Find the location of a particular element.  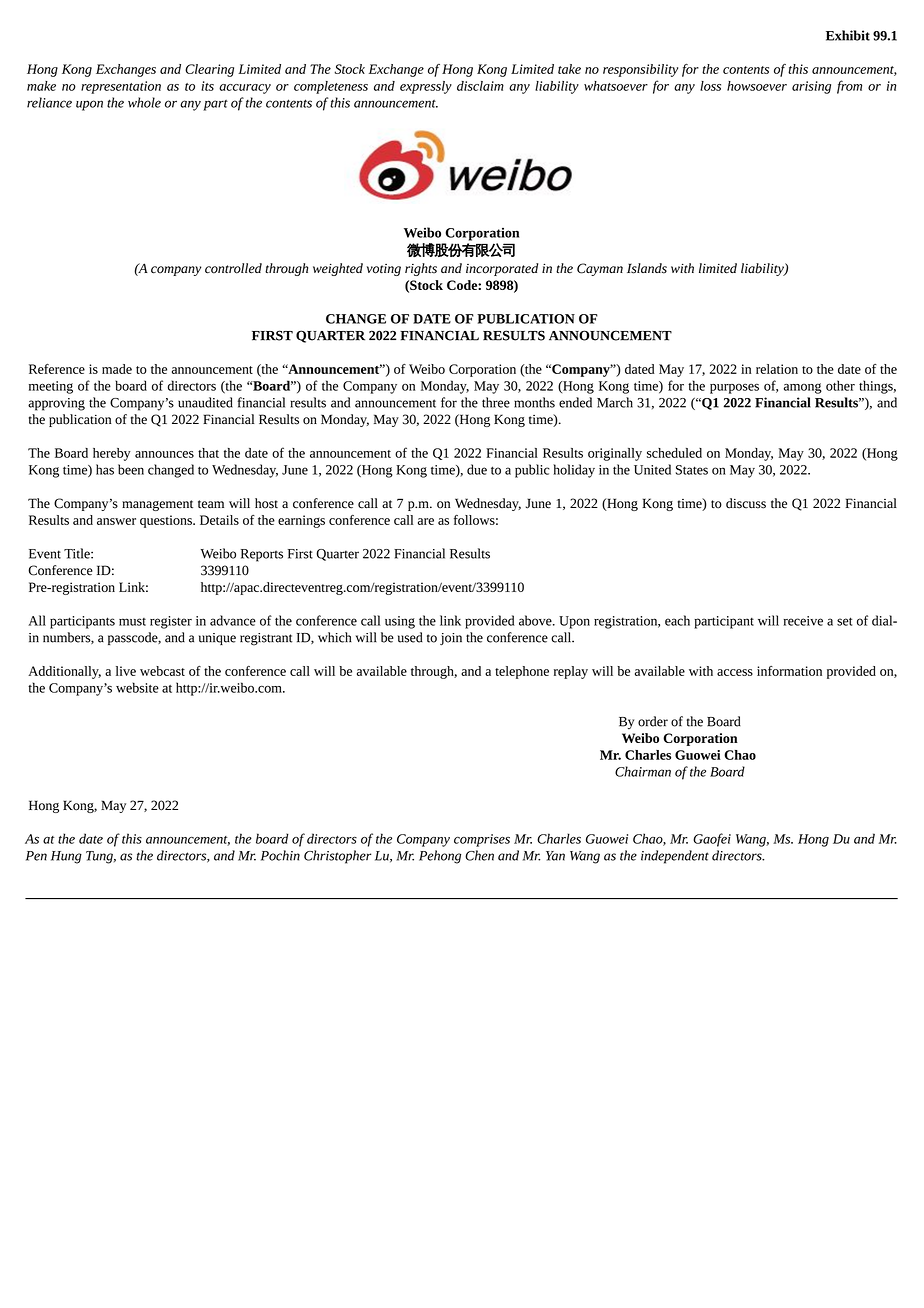

must is located at coordinates (132, 622).
